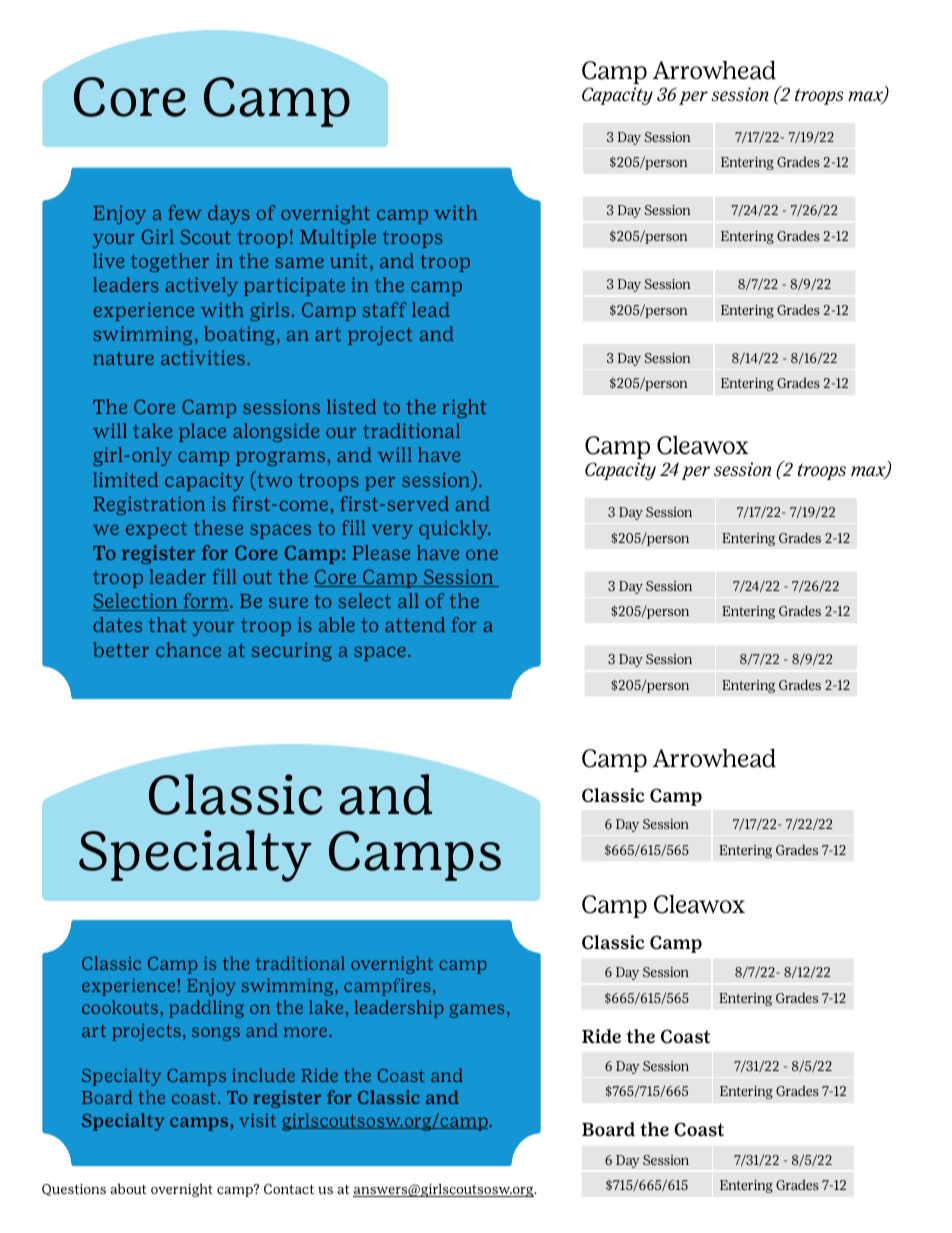 Image resolution: width=952 pixels, height=1233 pixels. Describe the element at coordinates (289, 1189) in the document. I see `Contact` at that location.
